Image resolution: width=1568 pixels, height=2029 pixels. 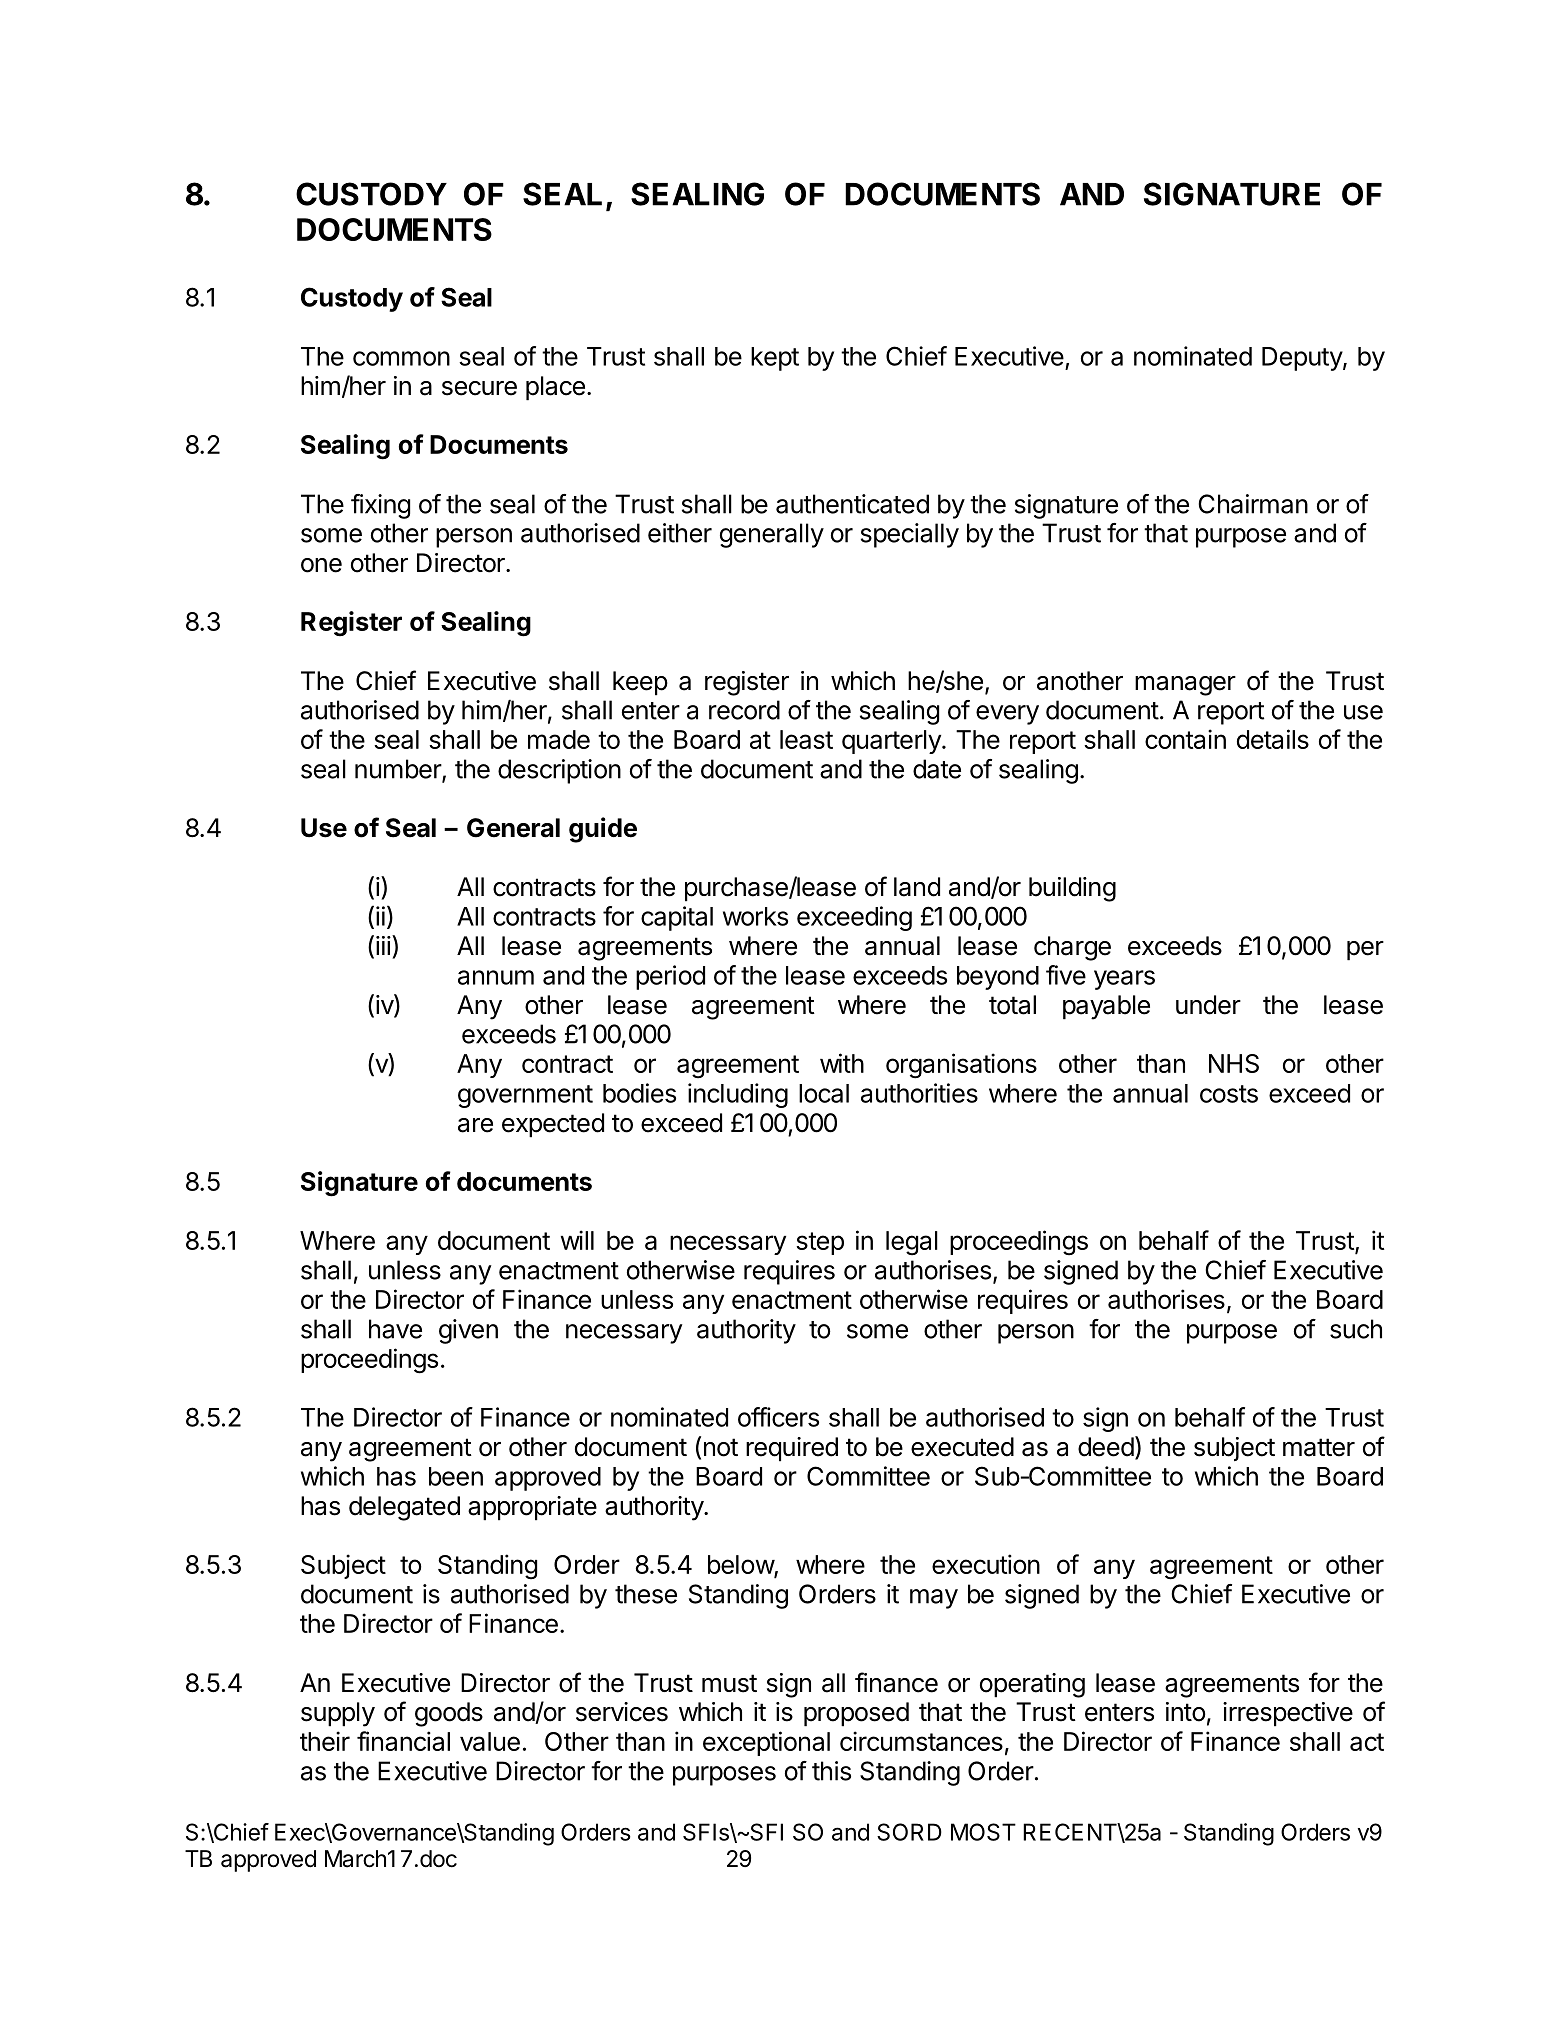 What do you see at coordinates (917, 887) in the screenshot?
I see `land` at bounding box center [917, 887].
